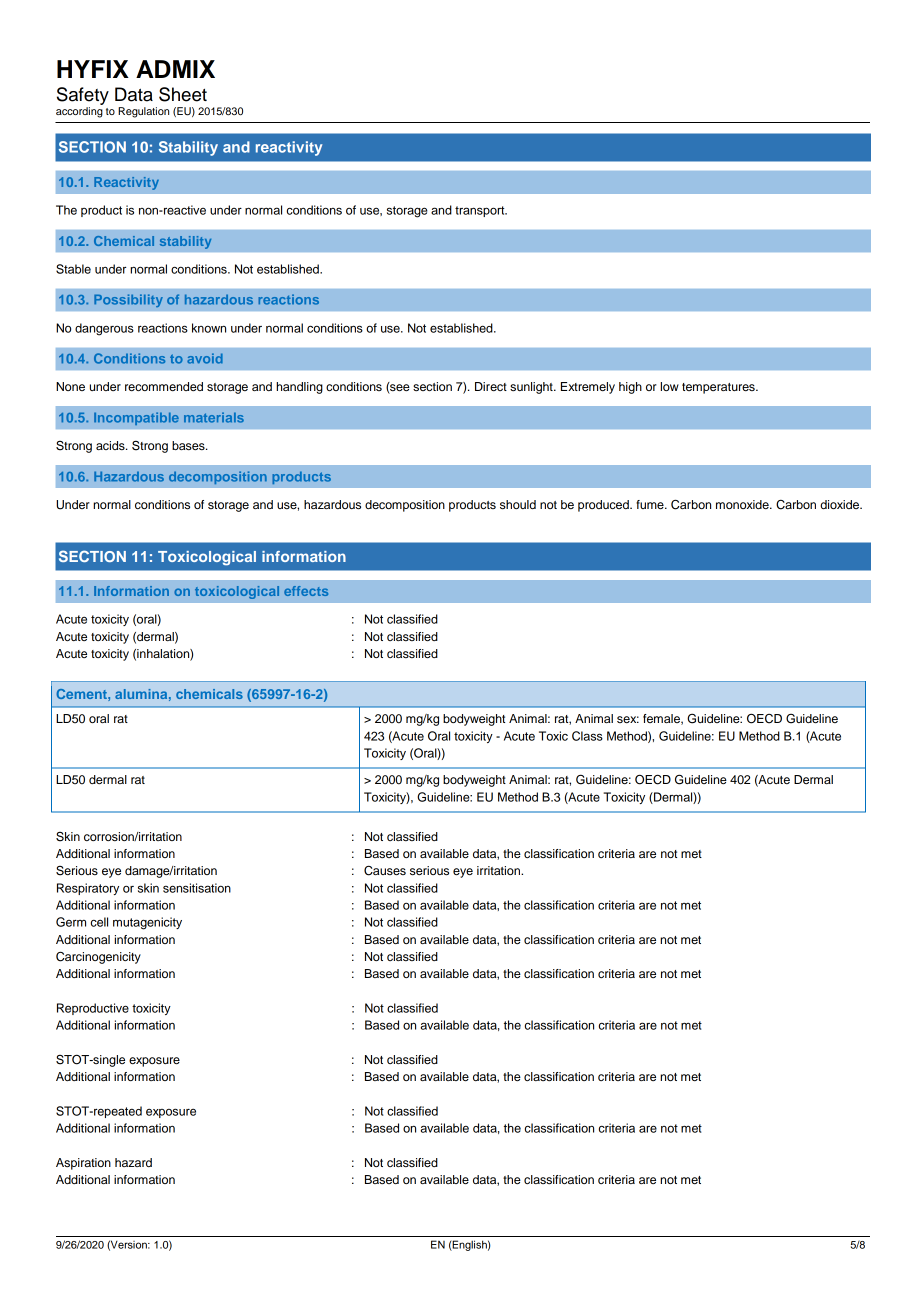 This screenshot has width=924, height=1308. Describe the element at coordinates (88, 889) in the screenshot. I see `Respiratory` at that location.
